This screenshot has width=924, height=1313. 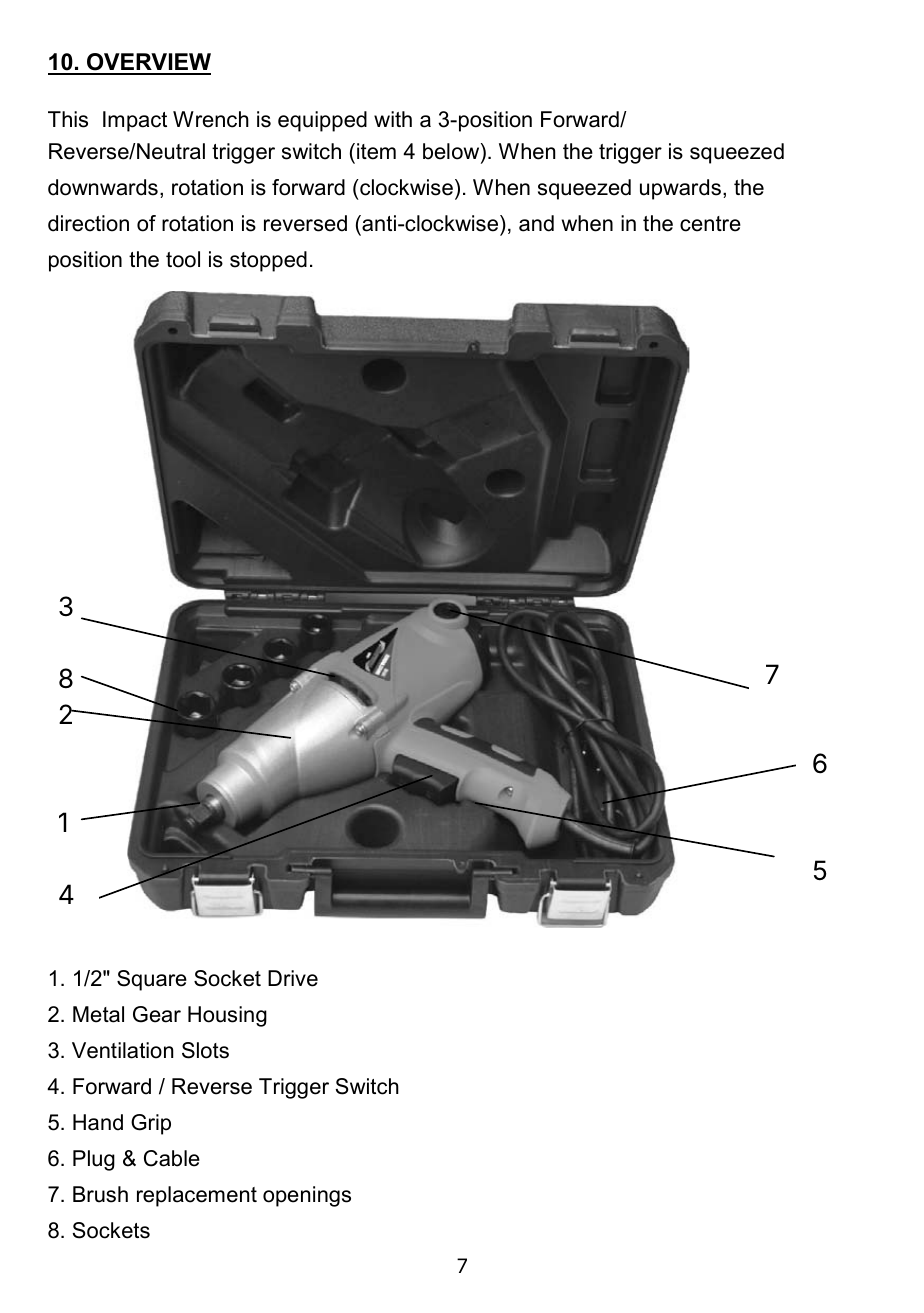 I want to click on Housing, so click(x=227, y=1016).
